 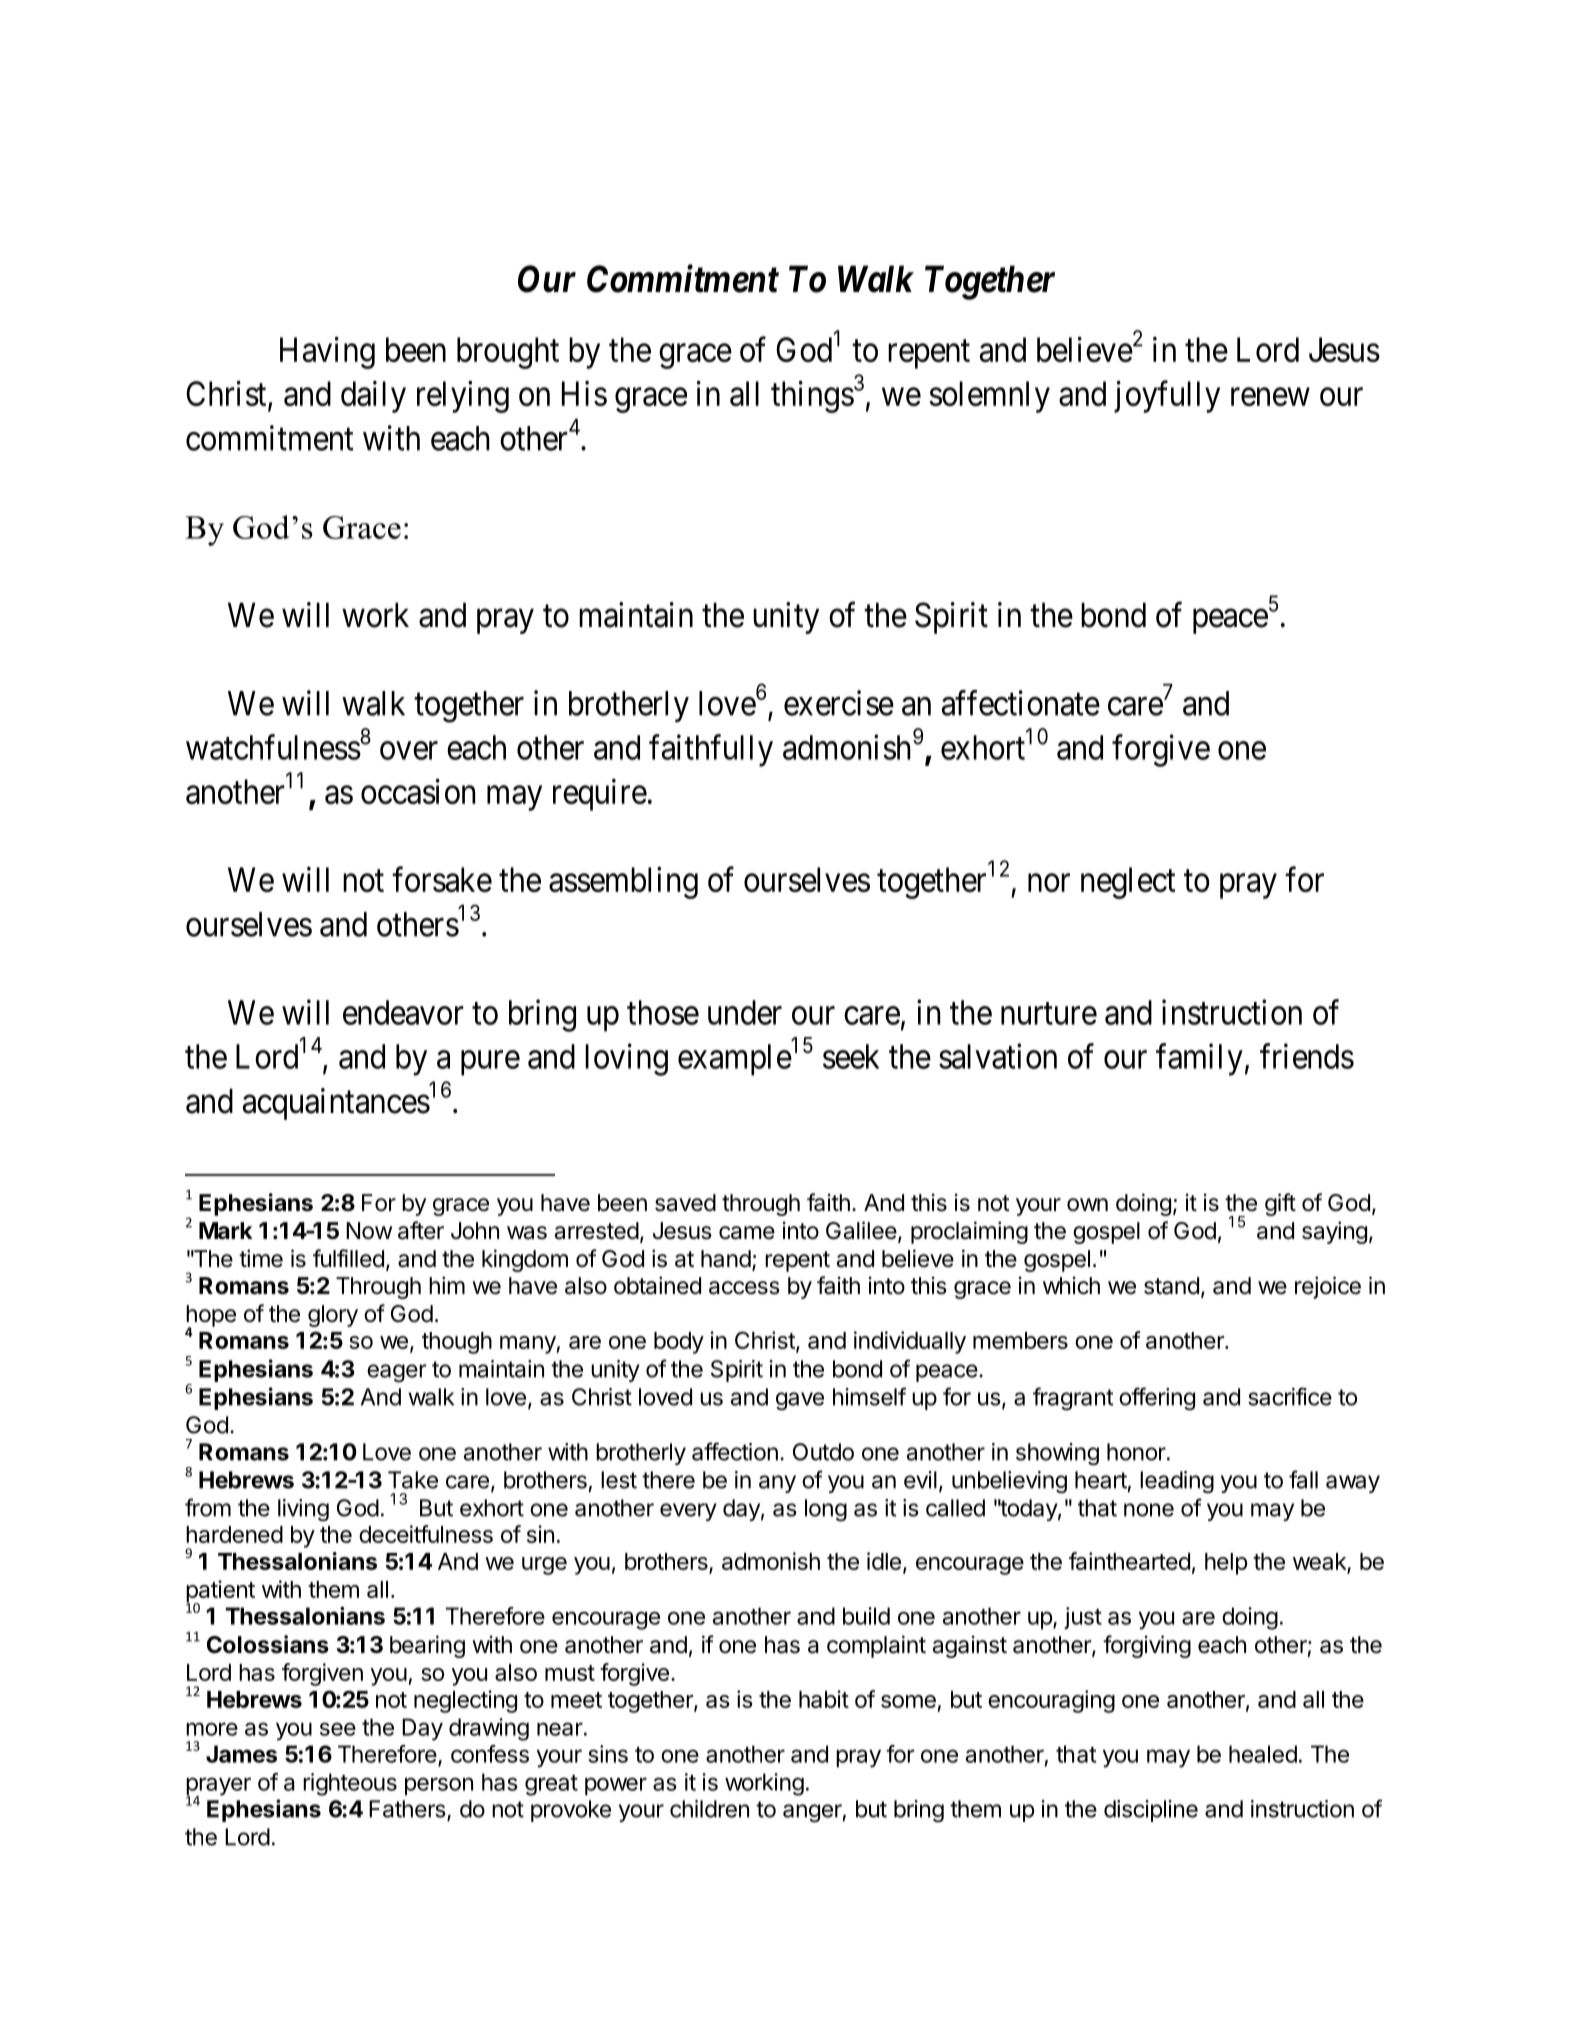 I want to click on endeavor, so click(x=403, y=1012).
